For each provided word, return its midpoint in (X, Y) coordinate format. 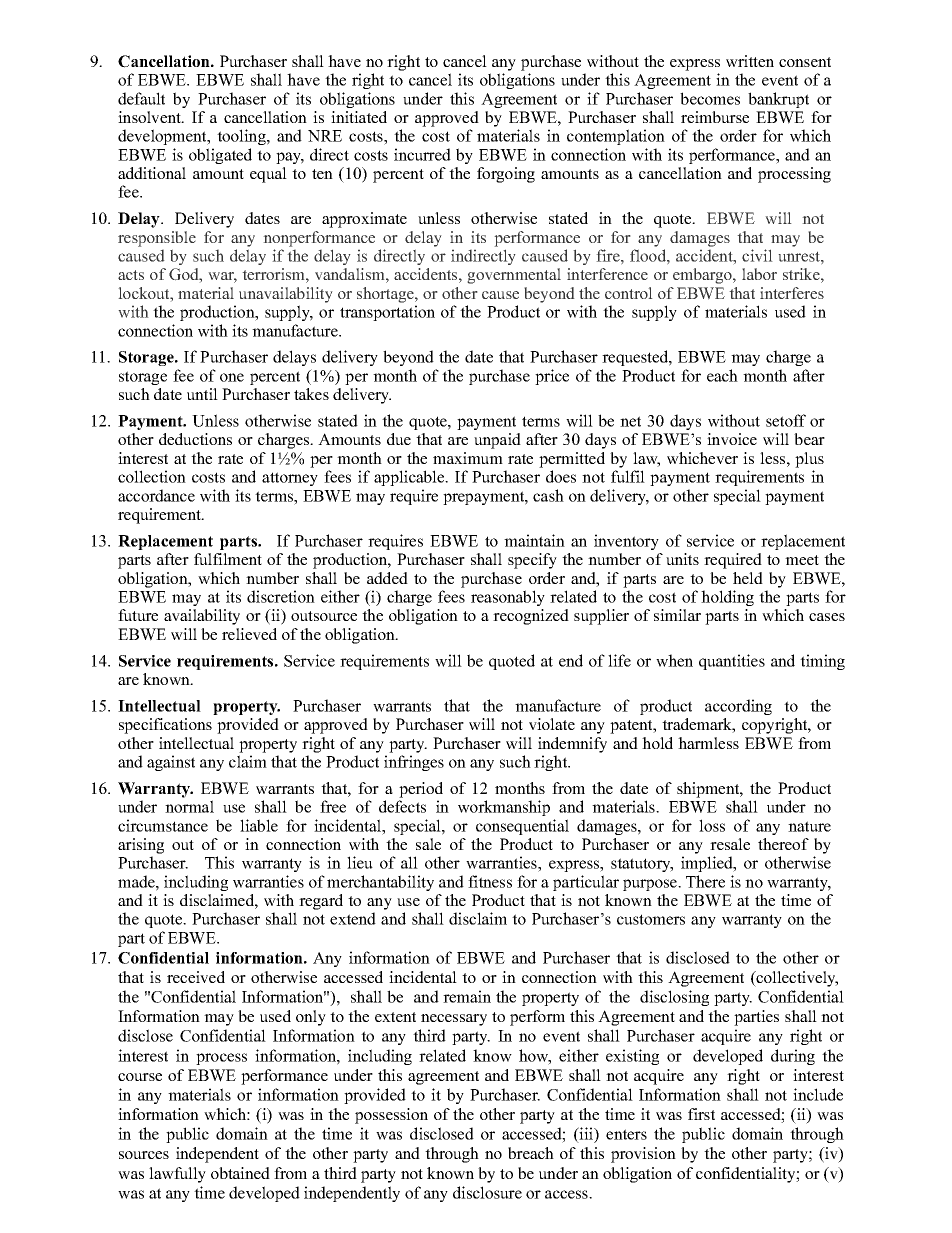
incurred (422, 154)
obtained (240, 1173)
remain (467, 996)
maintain (534, 540)
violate (552, 724)
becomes (710, 98)
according (738, 707)
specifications (165, 726)
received (196, 977)
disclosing (674, 998)
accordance (156, 495)
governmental (514, 276)
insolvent (150, 117)
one (232, 377)
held (748, 578)
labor (759, 274)
